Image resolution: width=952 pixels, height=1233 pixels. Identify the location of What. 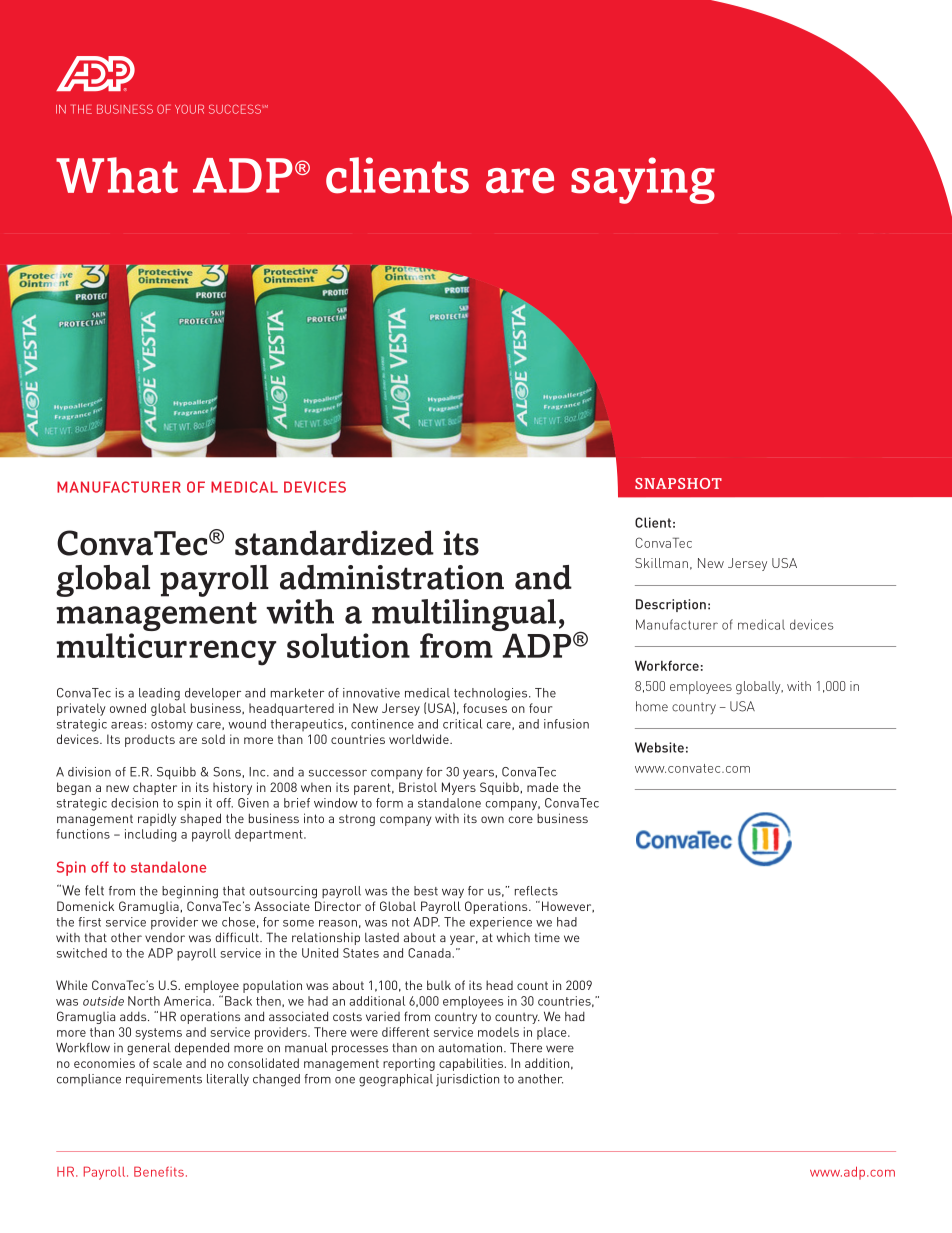
(117, 175).
